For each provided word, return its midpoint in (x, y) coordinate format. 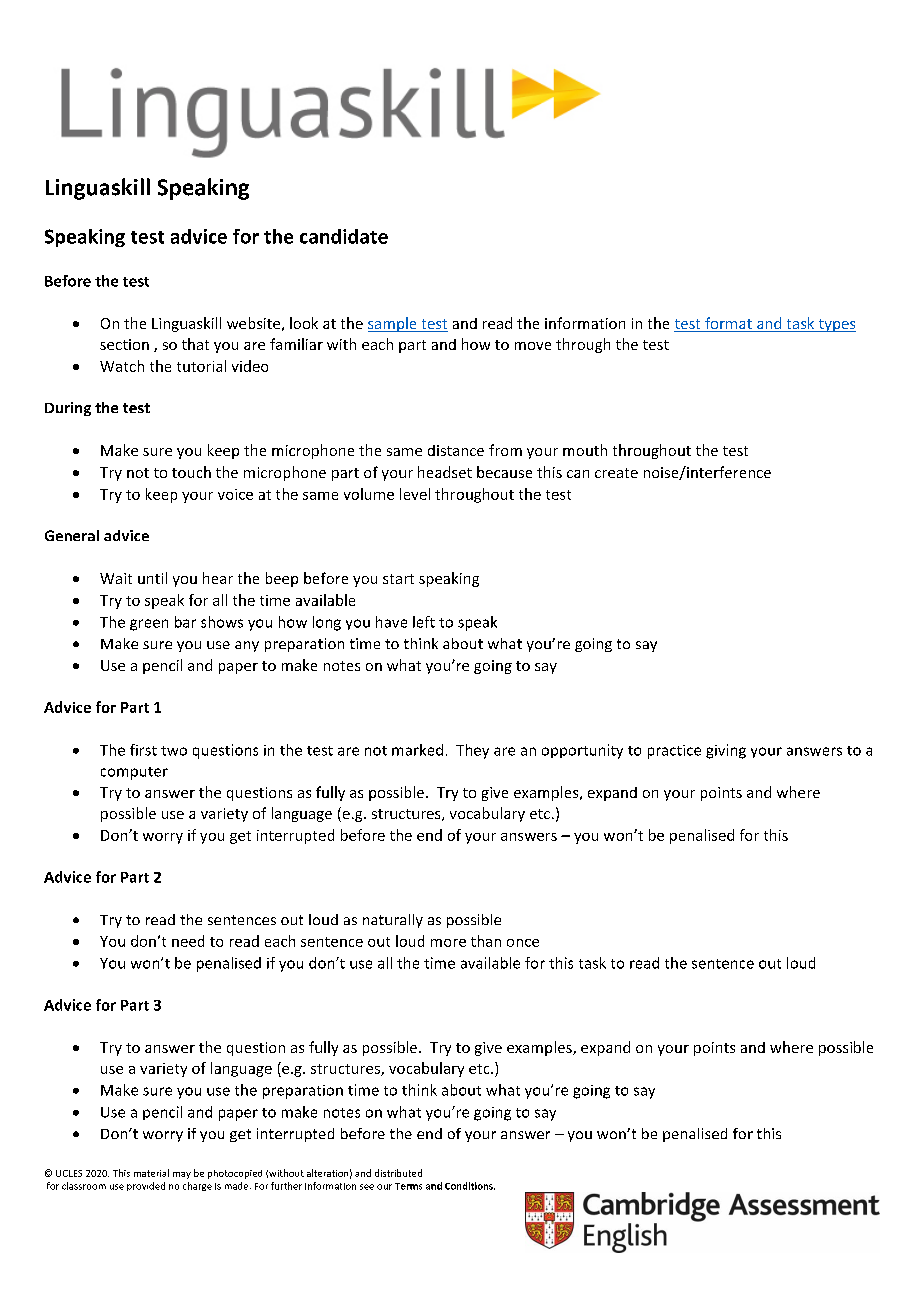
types (836, 325)
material (151, 1173)
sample (393, 324)
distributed (398, 1173)
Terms (408, 1186)
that (195, 344)
